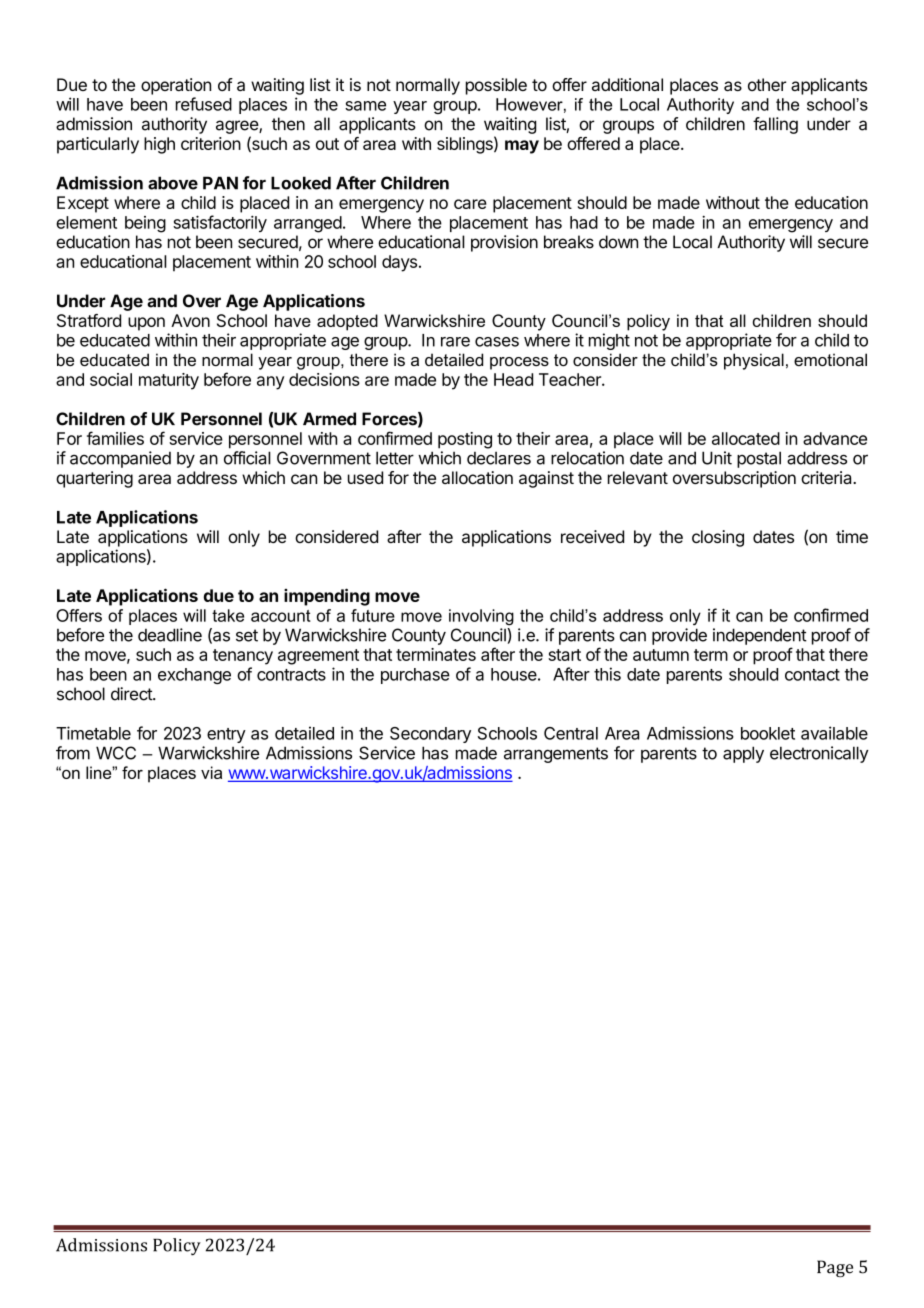 This document has height=1308, width=924. Describe the element at coordinates (465, 440) in the document. I see `posting` at that location.
